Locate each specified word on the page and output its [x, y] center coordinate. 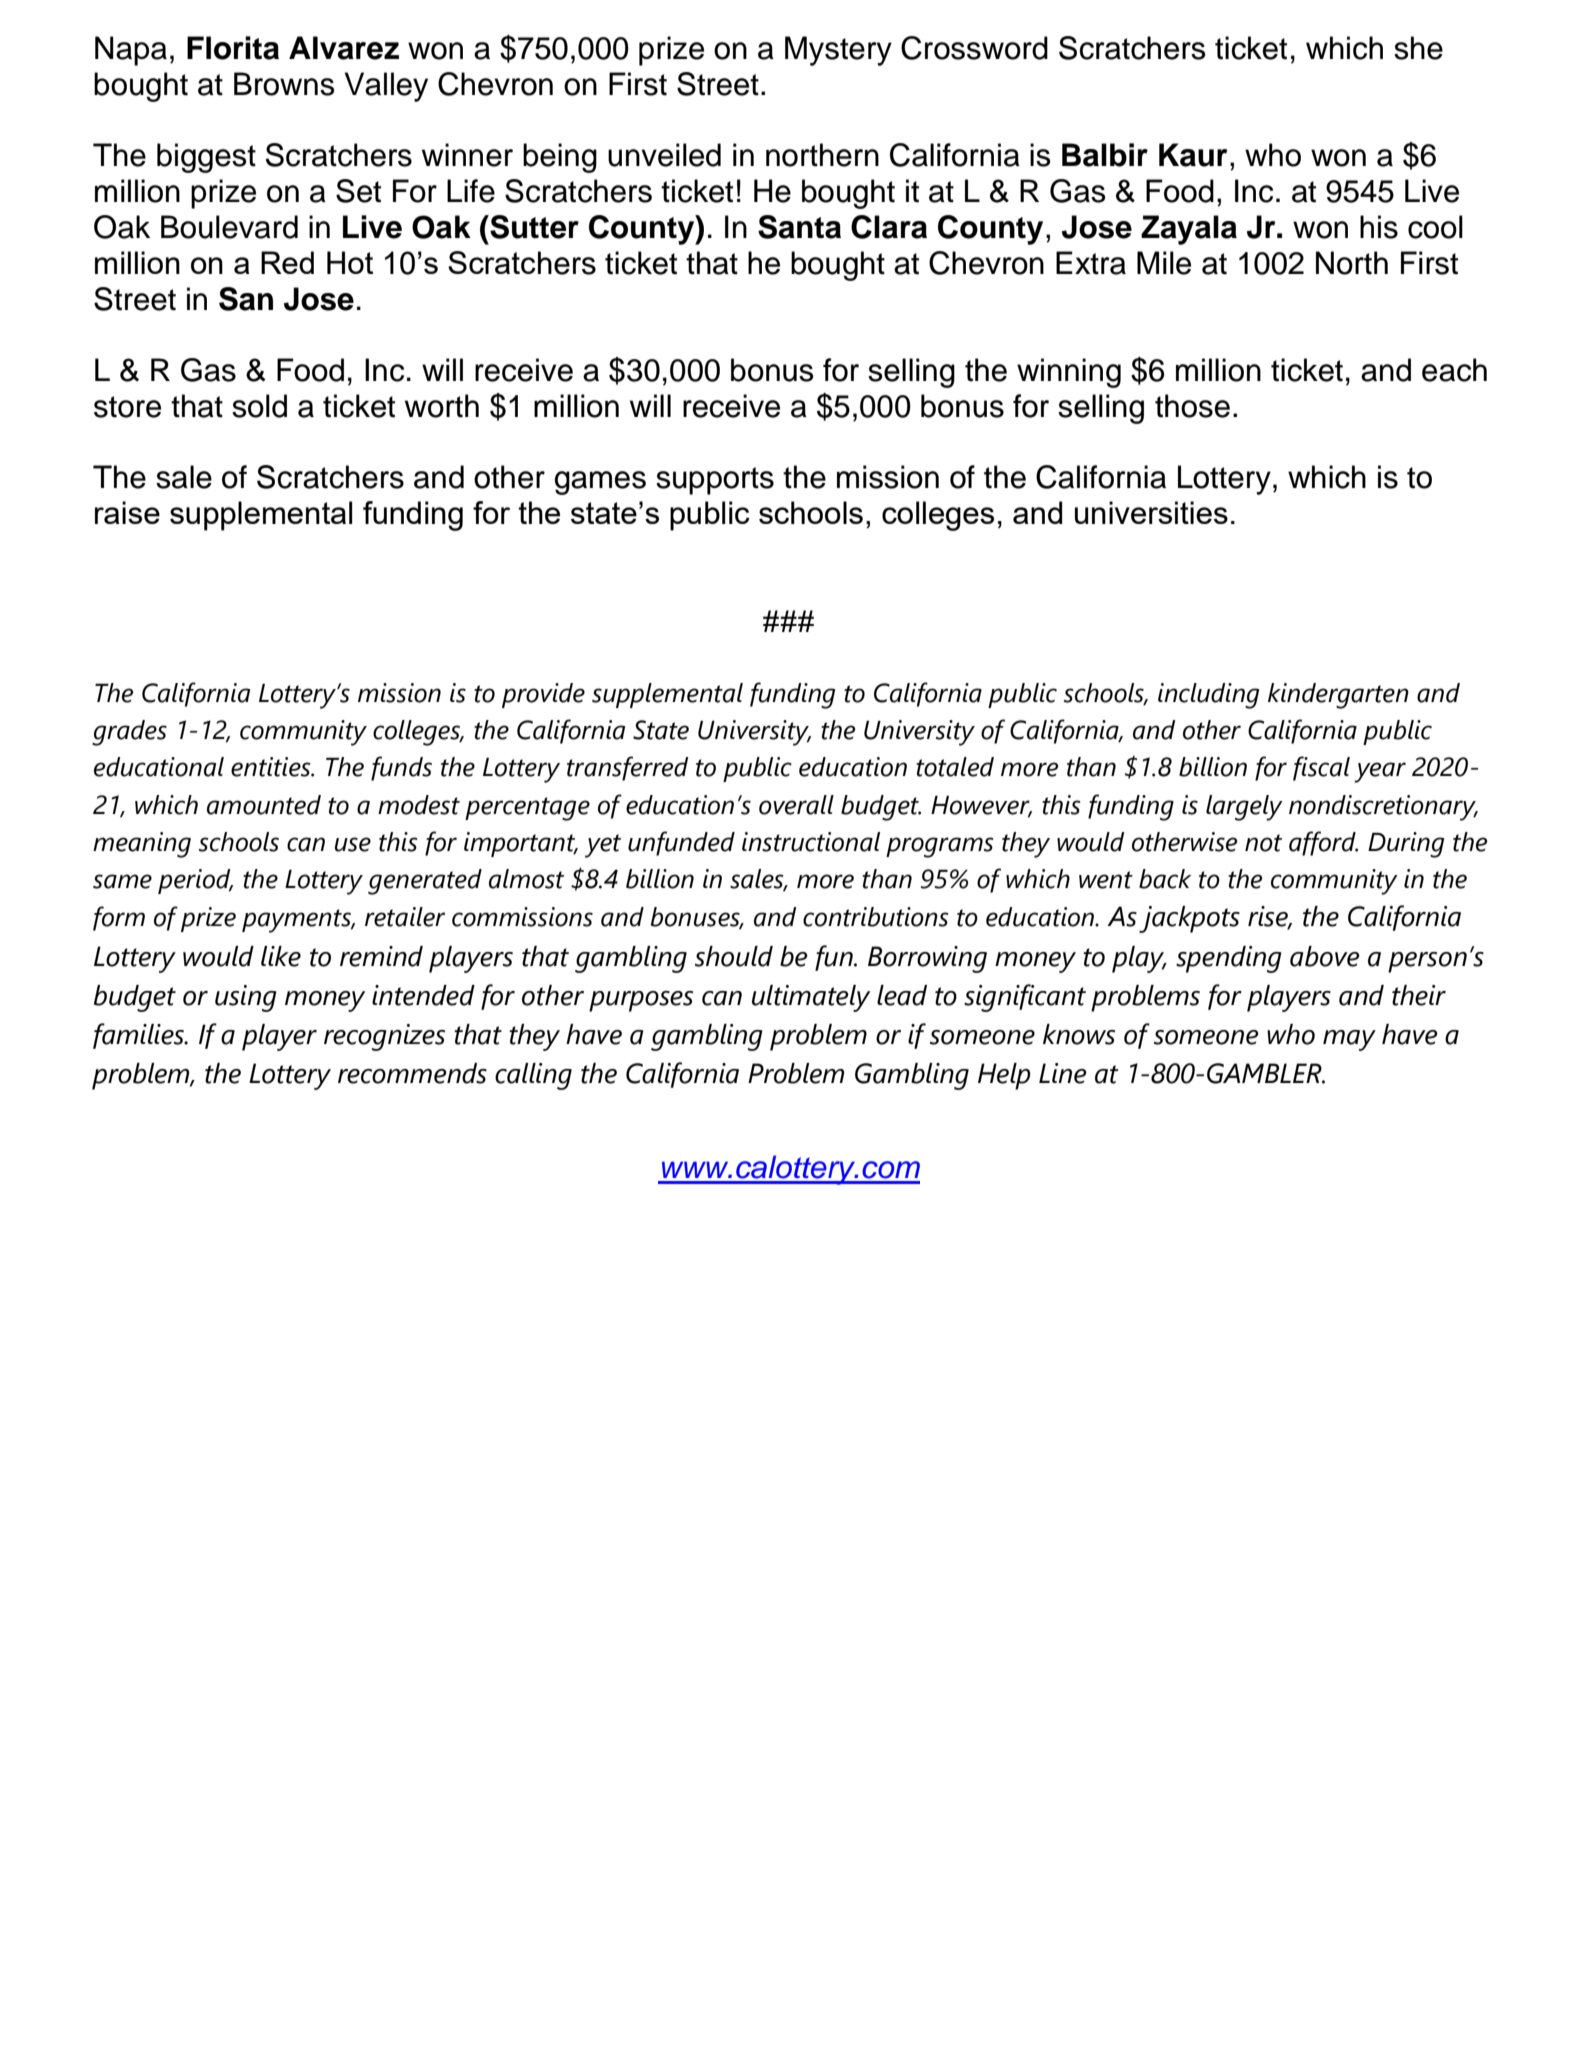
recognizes [384, 1037]
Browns [284, 84]
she [1418, 48]
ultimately [811, 998]
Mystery [838, 51]
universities [1151, 512]
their [1419, 995]
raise [127, 512]
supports [715, 481]
